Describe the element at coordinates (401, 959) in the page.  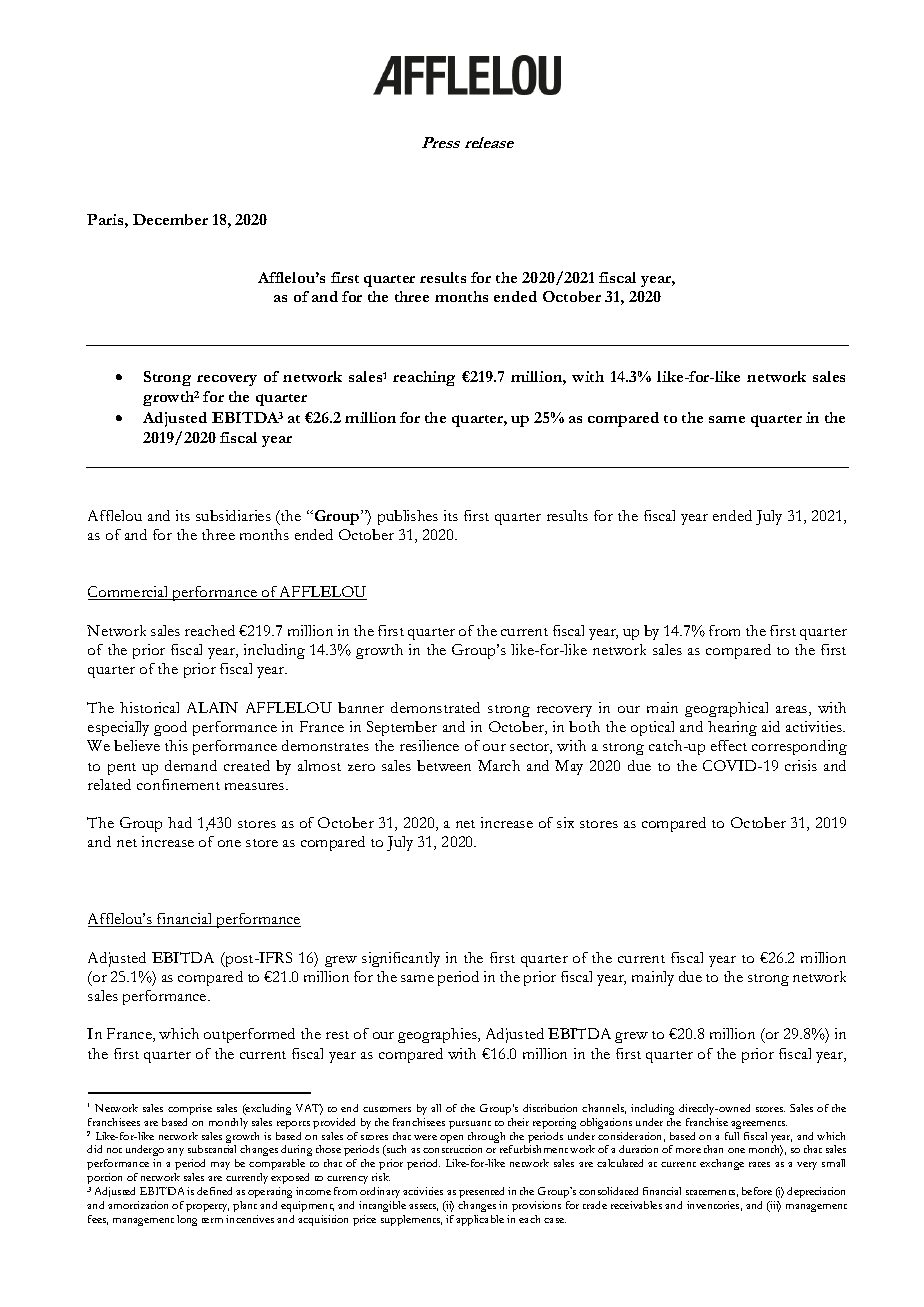
I see `significantly` at that location.
